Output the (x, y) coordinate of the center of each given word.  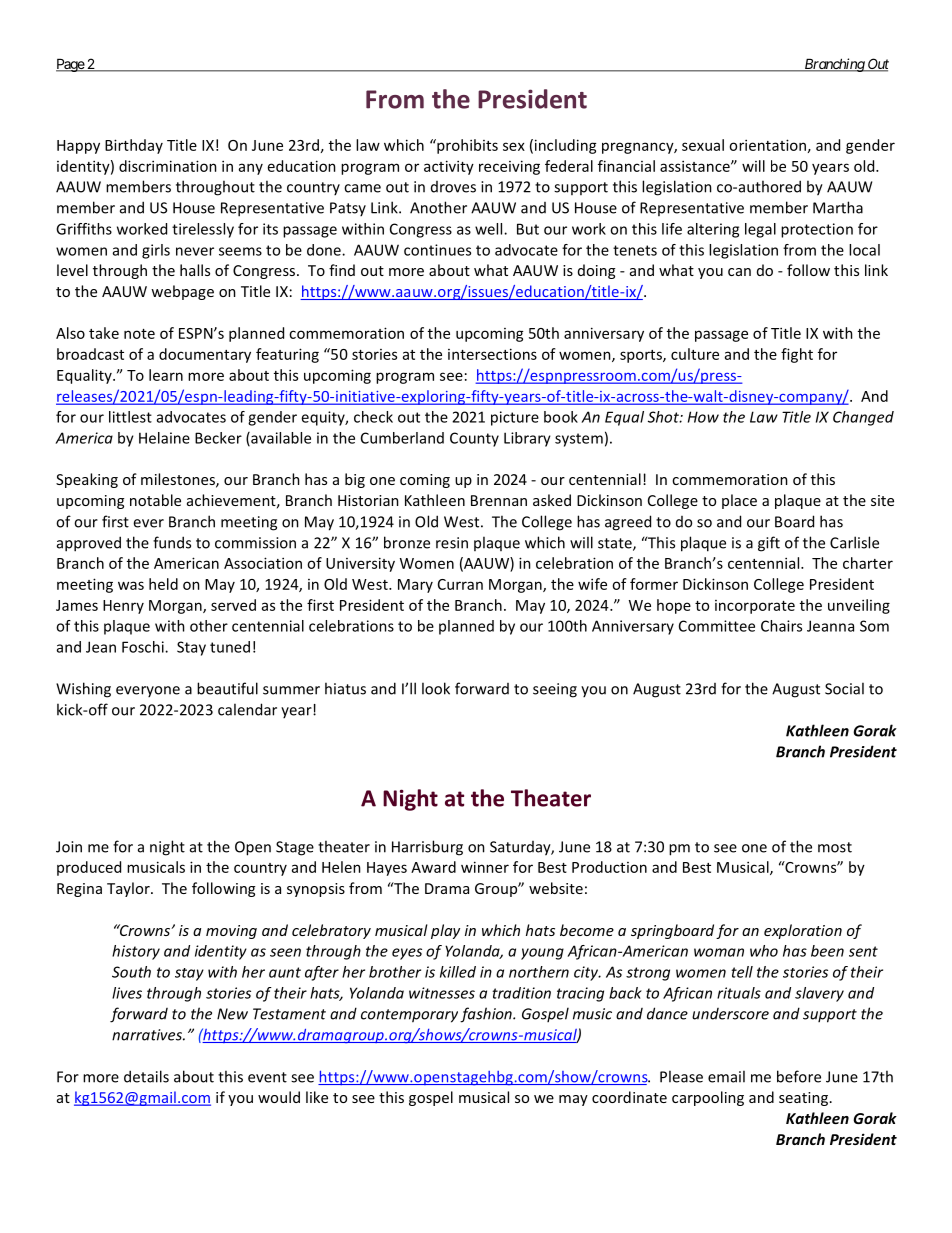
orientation (767, 145)
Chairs (781, 626)
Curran (460, 584)
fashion (487, 1015)
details (146, 1076)
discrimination (168, 166)
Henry (123, 607)
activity (449, 167)
